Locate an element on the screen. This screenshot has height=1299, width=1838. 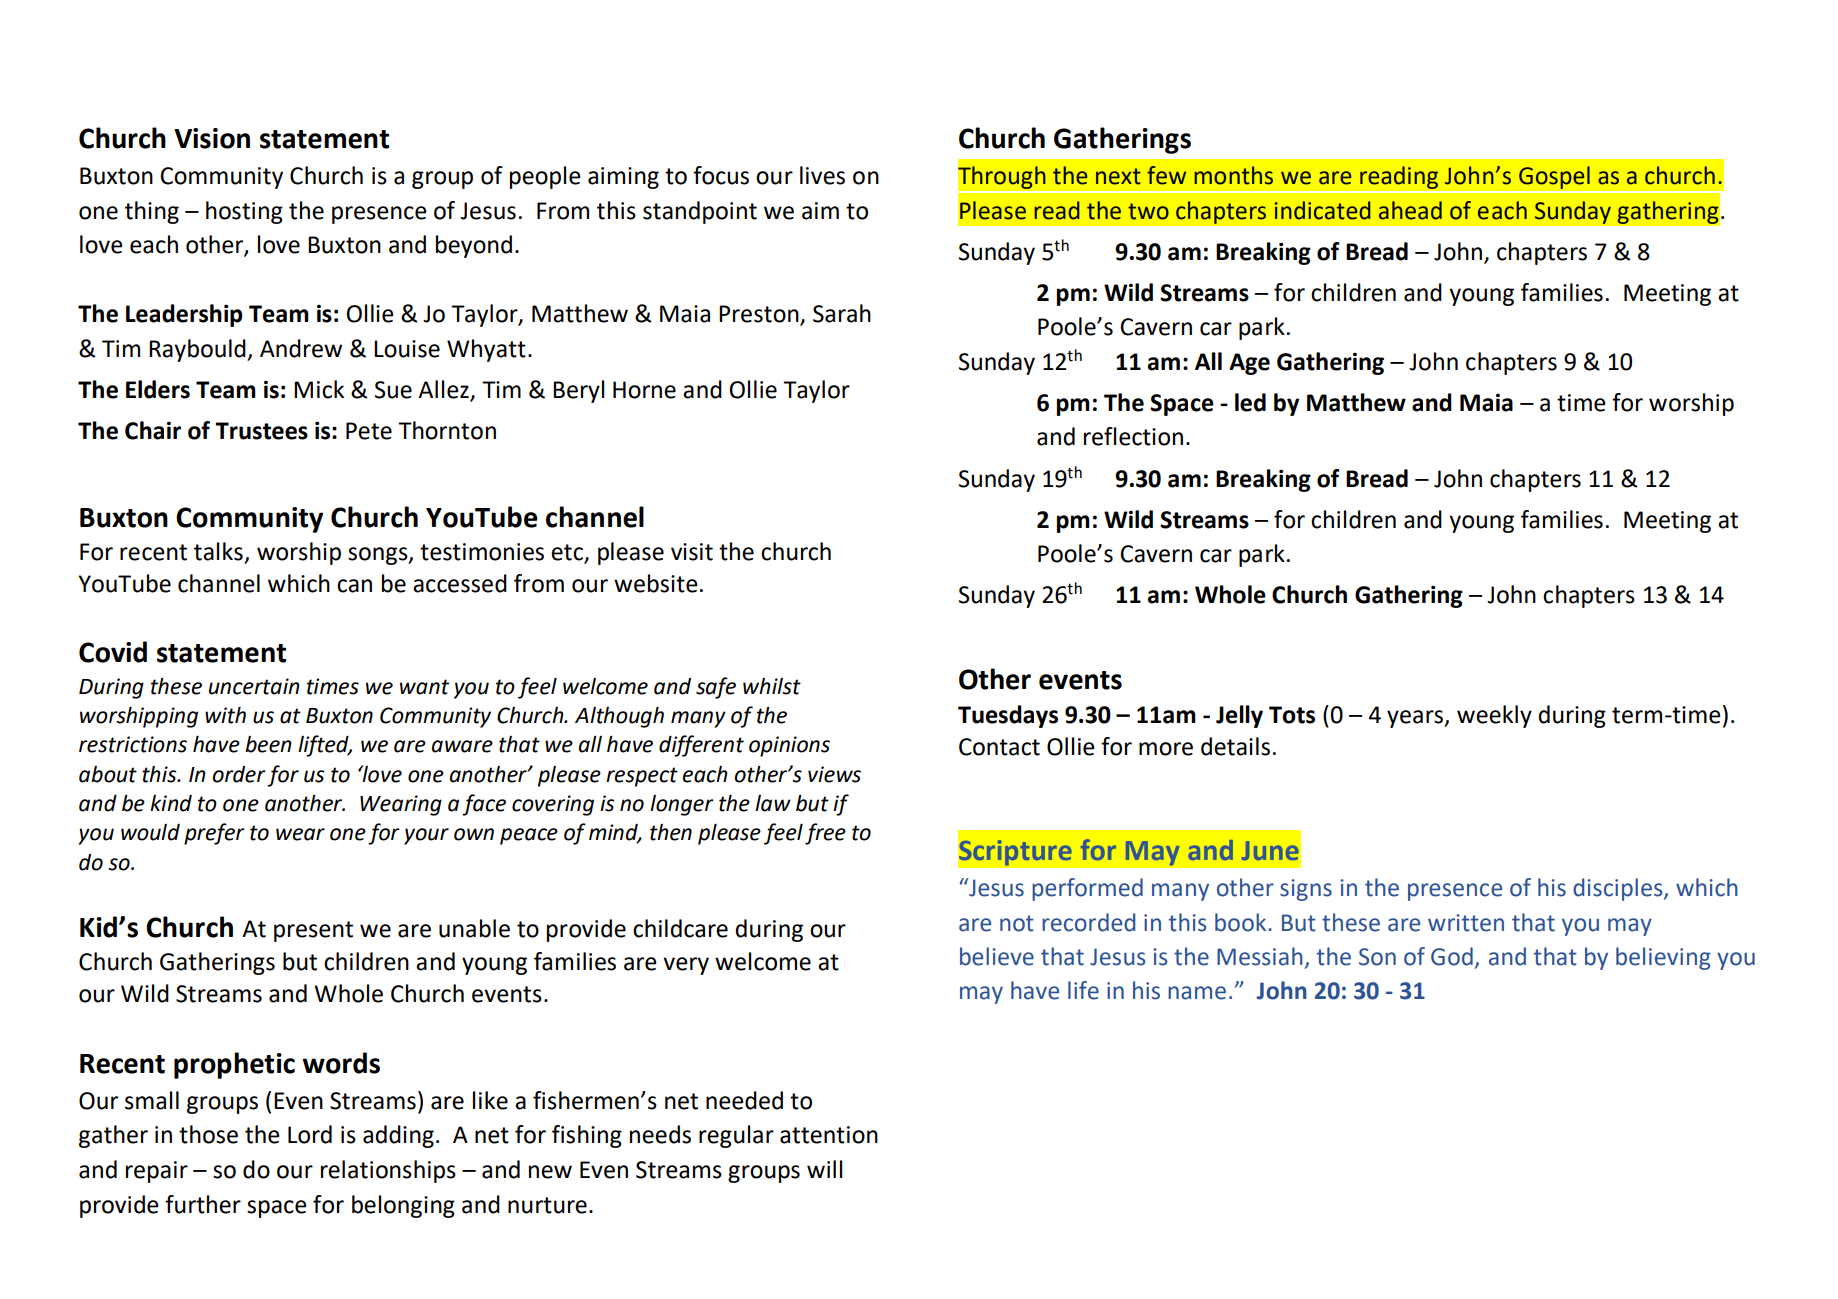
order is located at coordinates (239, 774).
